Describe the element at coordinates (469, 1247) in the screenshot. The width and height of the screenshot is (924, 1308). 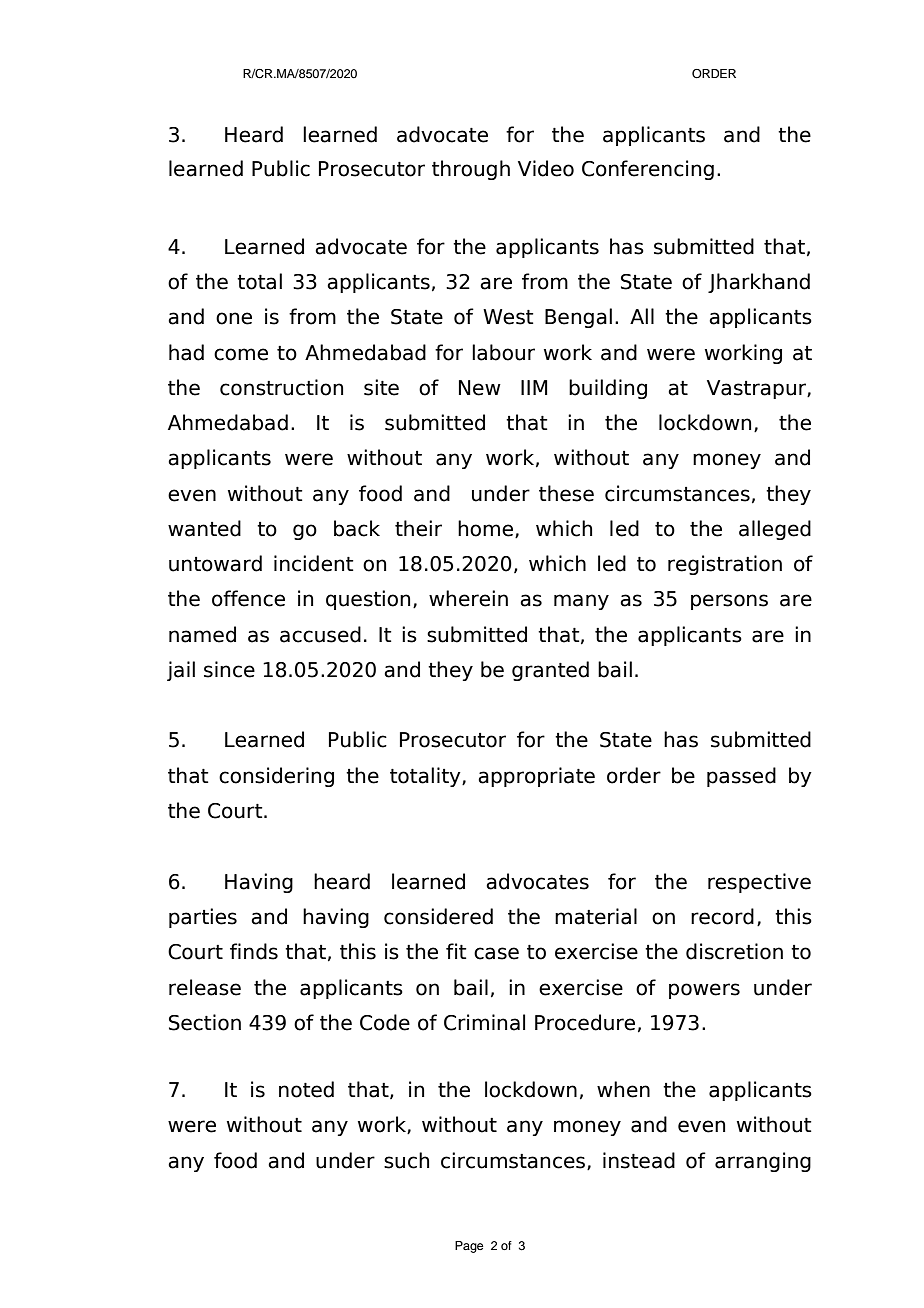
I see `Page` at that location.
